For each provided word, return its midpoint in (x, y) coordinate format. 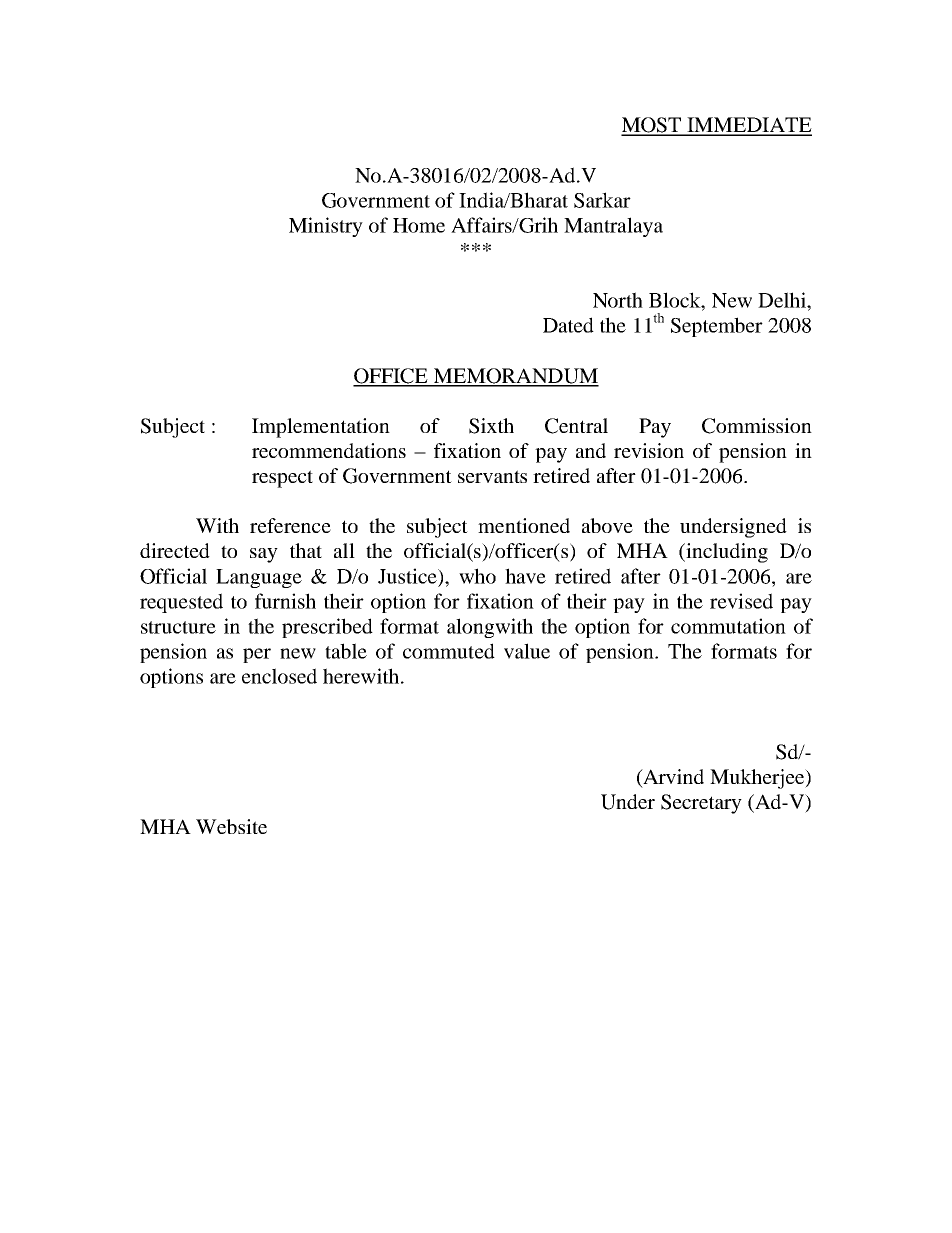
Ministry (326, 227)
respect (282, 479)
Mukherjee (758, 779)
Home (419, 225)
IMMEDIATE (748, 126)
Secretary (701, 804)
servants (492, 476)
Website (231, 826)
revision (649, 450)
